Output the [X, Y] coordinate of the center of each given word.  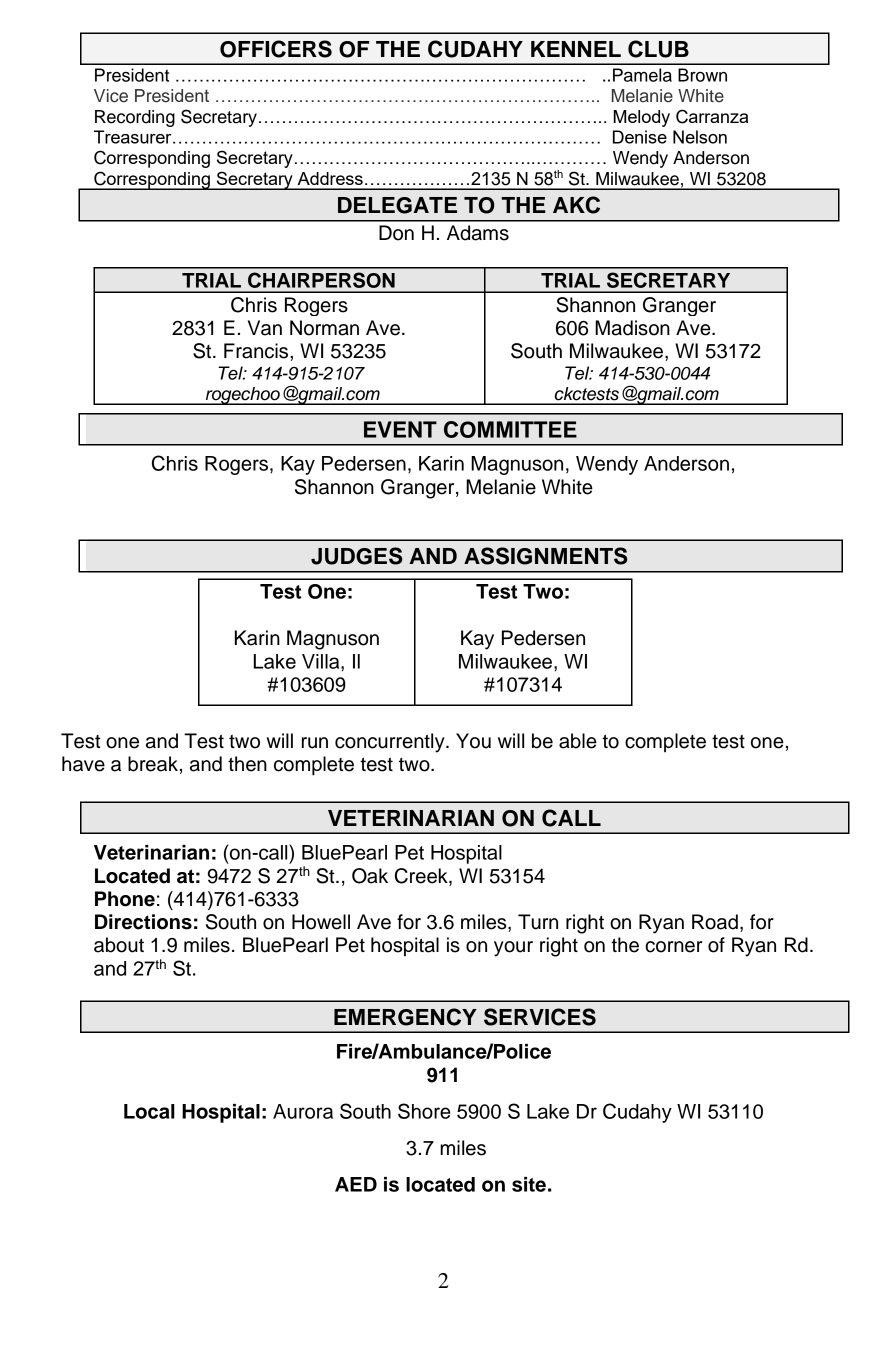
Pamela [642, 75]
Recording [135, 118]
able [578, 741]
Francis [257, 351]
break [153, 764]
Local [149, 1111]
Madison [632, 328]
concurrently [391, 743]
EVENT [400, 429]
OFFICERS [276, 49]
